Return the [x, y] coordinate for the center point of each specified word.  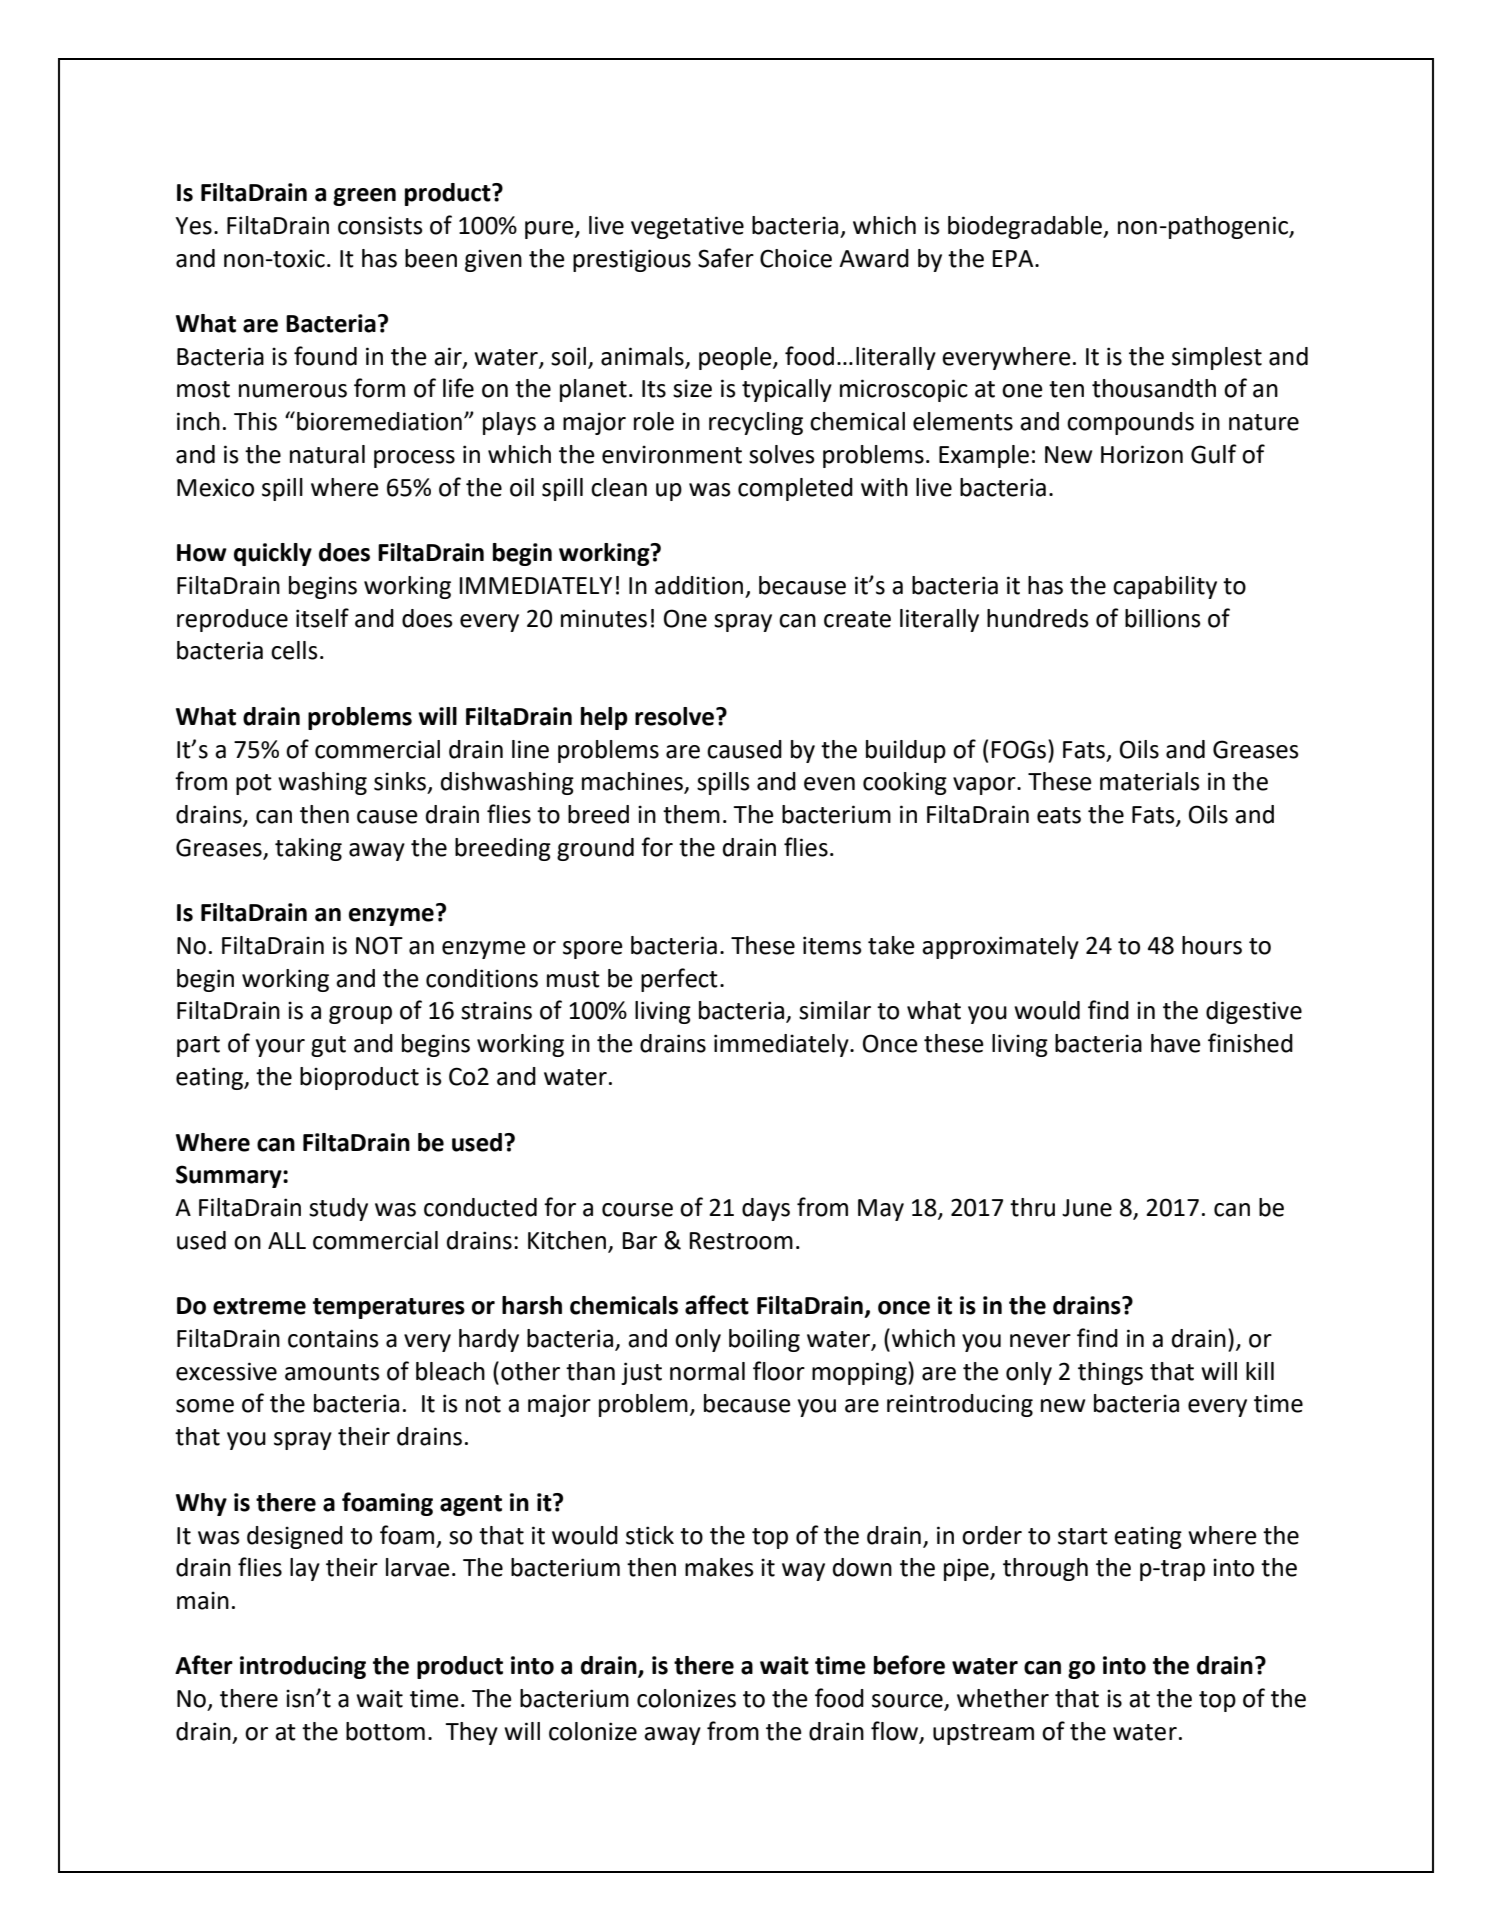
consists [380, 225]
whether [1003, 1698]
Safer [726, 258]
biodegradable [1026, 227]
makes [719, 1567]
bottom [385, 1731]
